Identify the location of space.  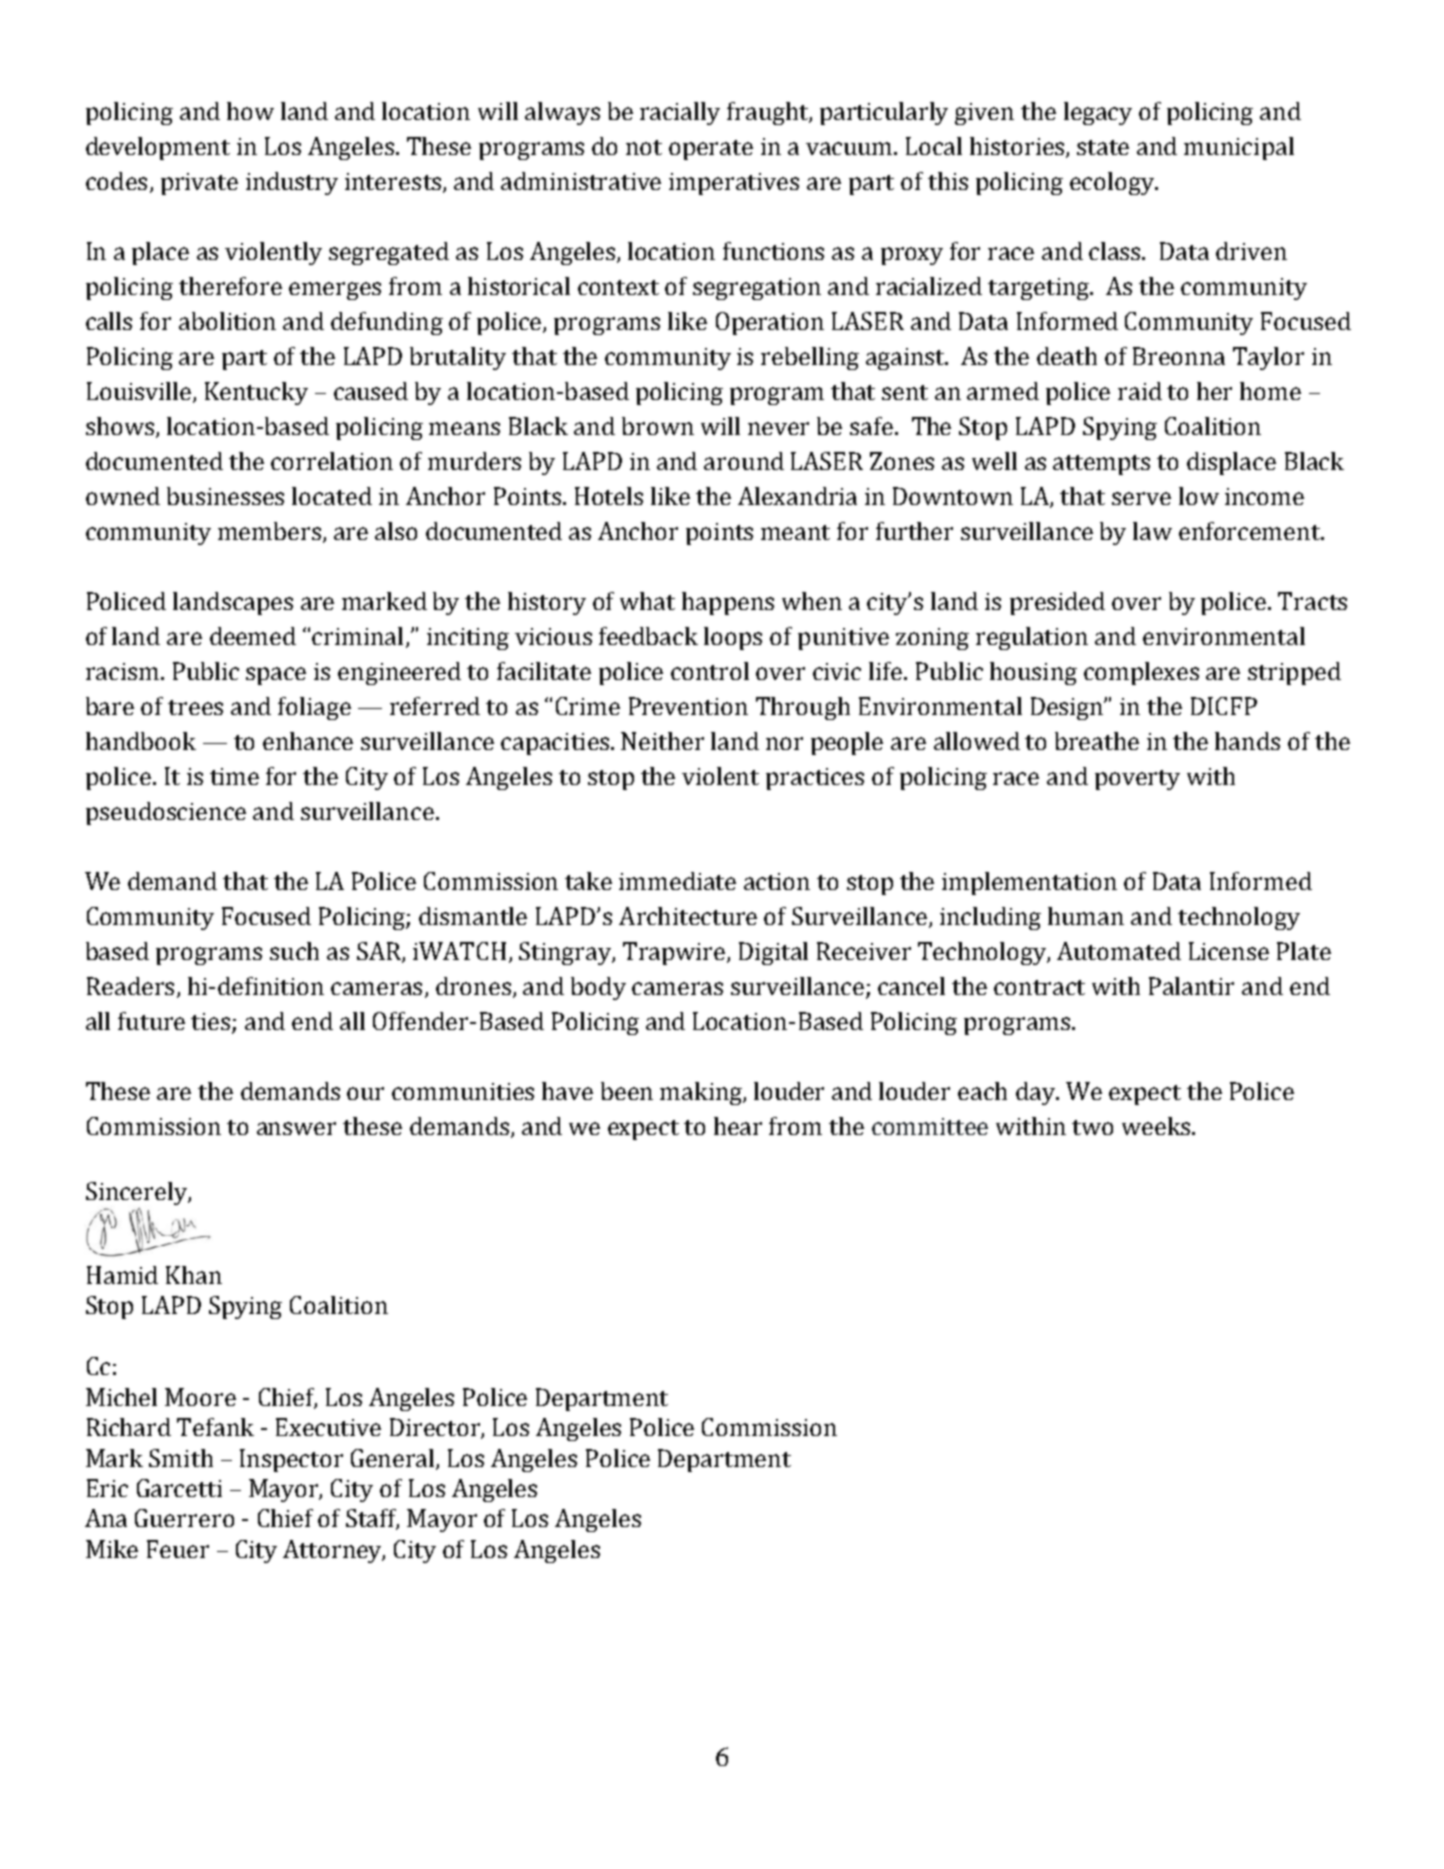
(276, 676).
